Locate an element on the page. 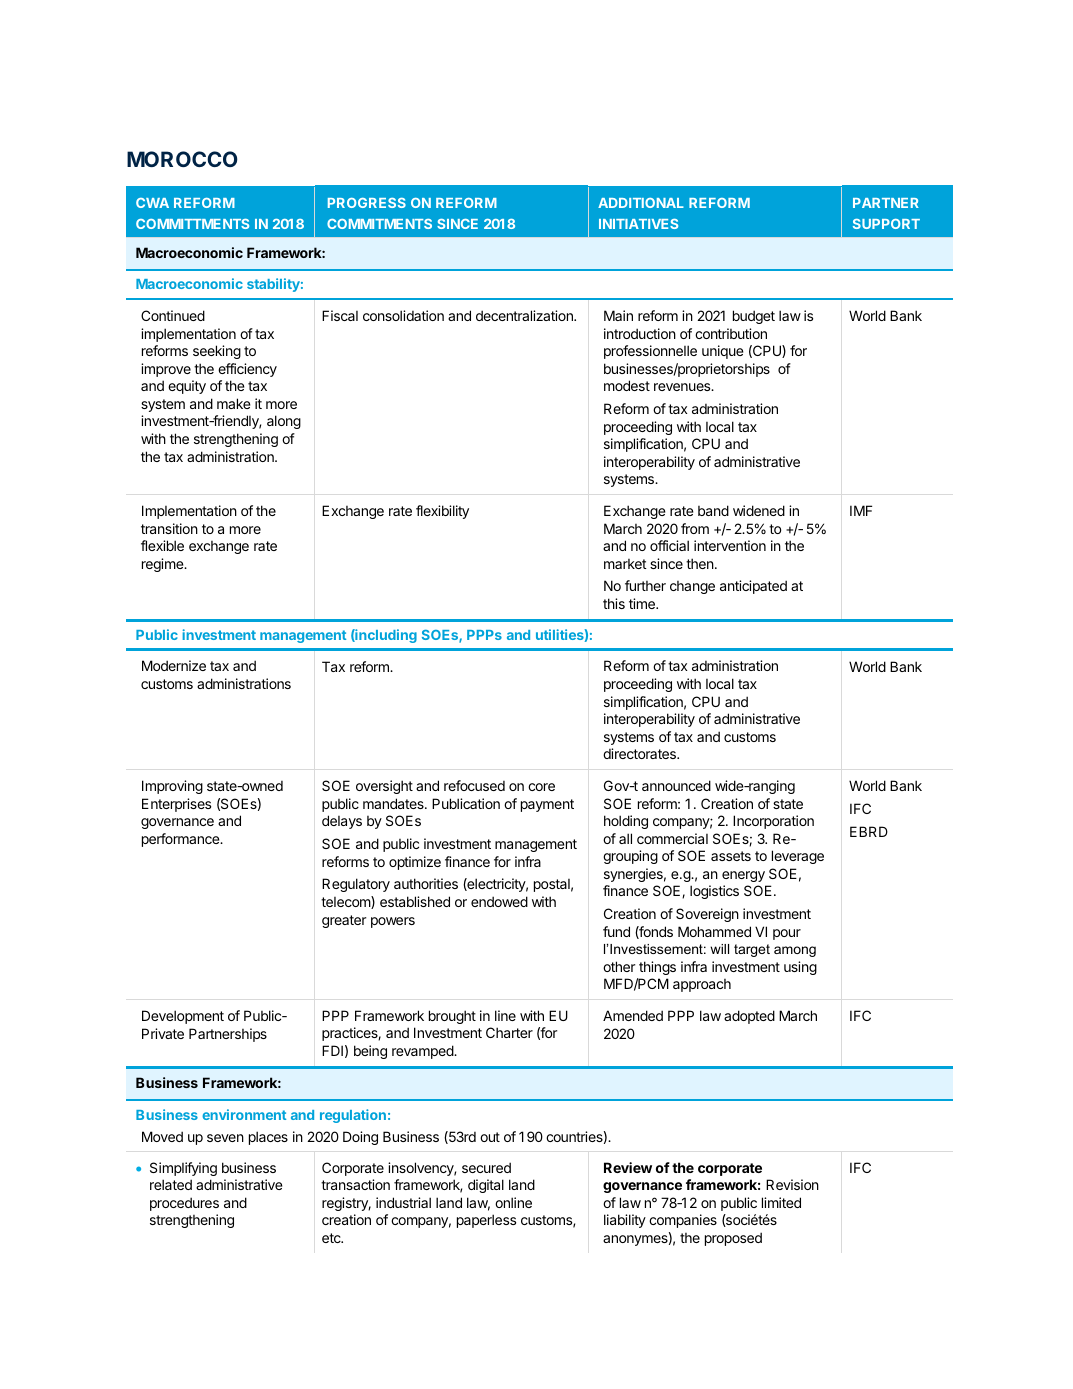 Image resolution: width=1073 pixels, height=1389 pixels. along is located at coordinates (284, 422).
